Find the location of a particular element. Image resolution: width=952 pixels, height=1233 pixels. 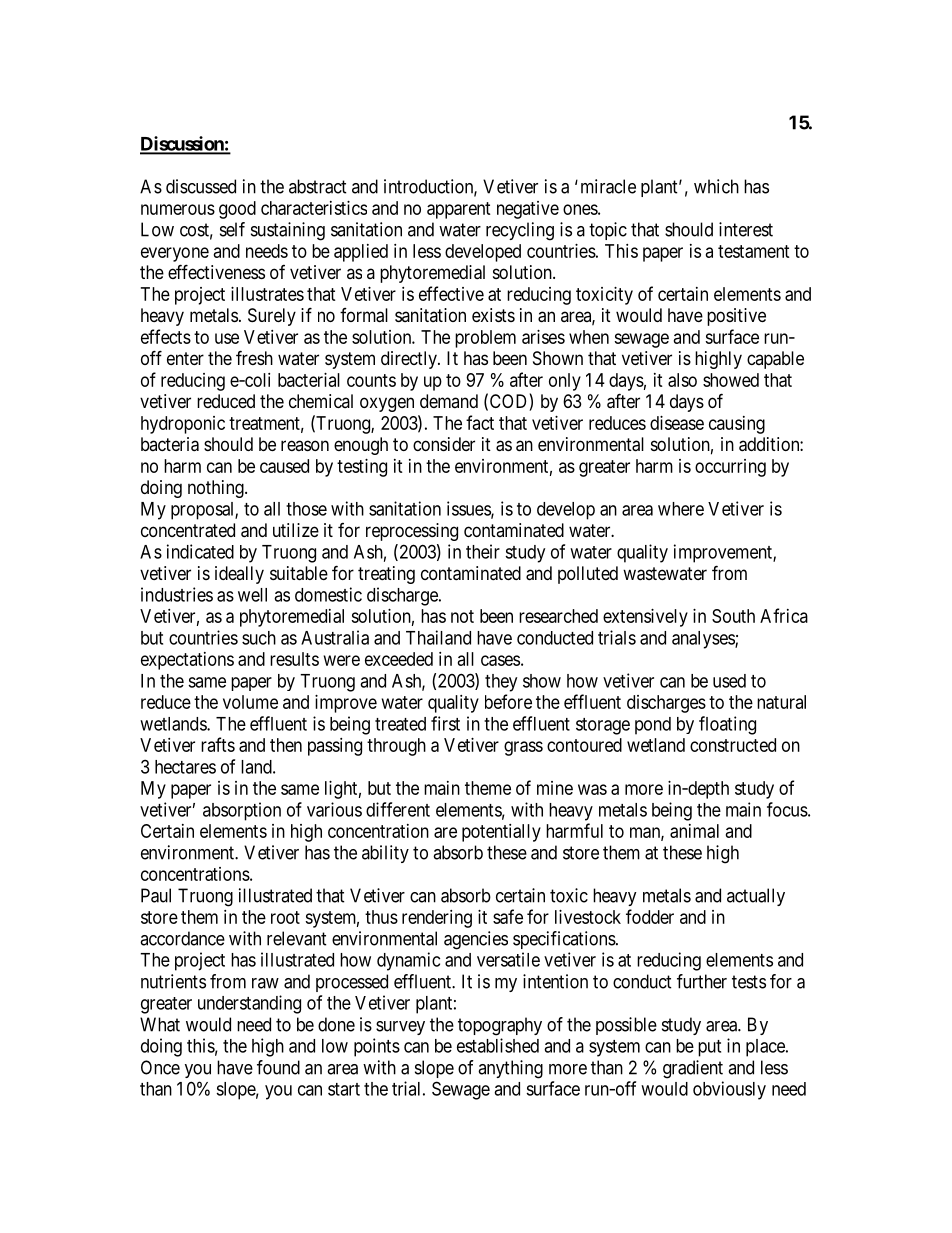

apparent is located at coordinates (459, 210).
